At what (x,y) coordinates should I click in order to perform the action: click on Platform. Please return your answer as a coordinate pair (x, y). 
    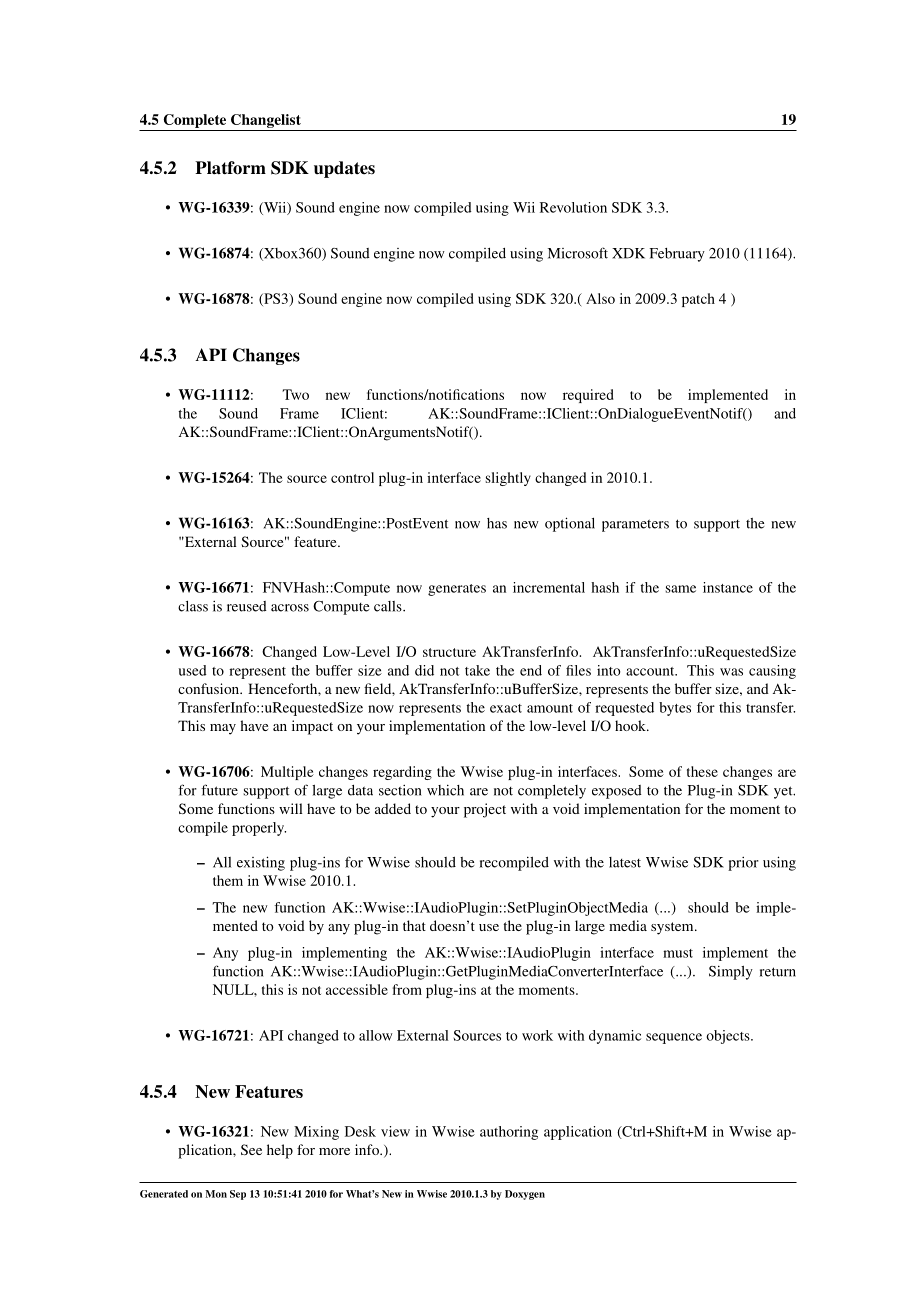
    Looking at the image, I should click on (230, 168).
